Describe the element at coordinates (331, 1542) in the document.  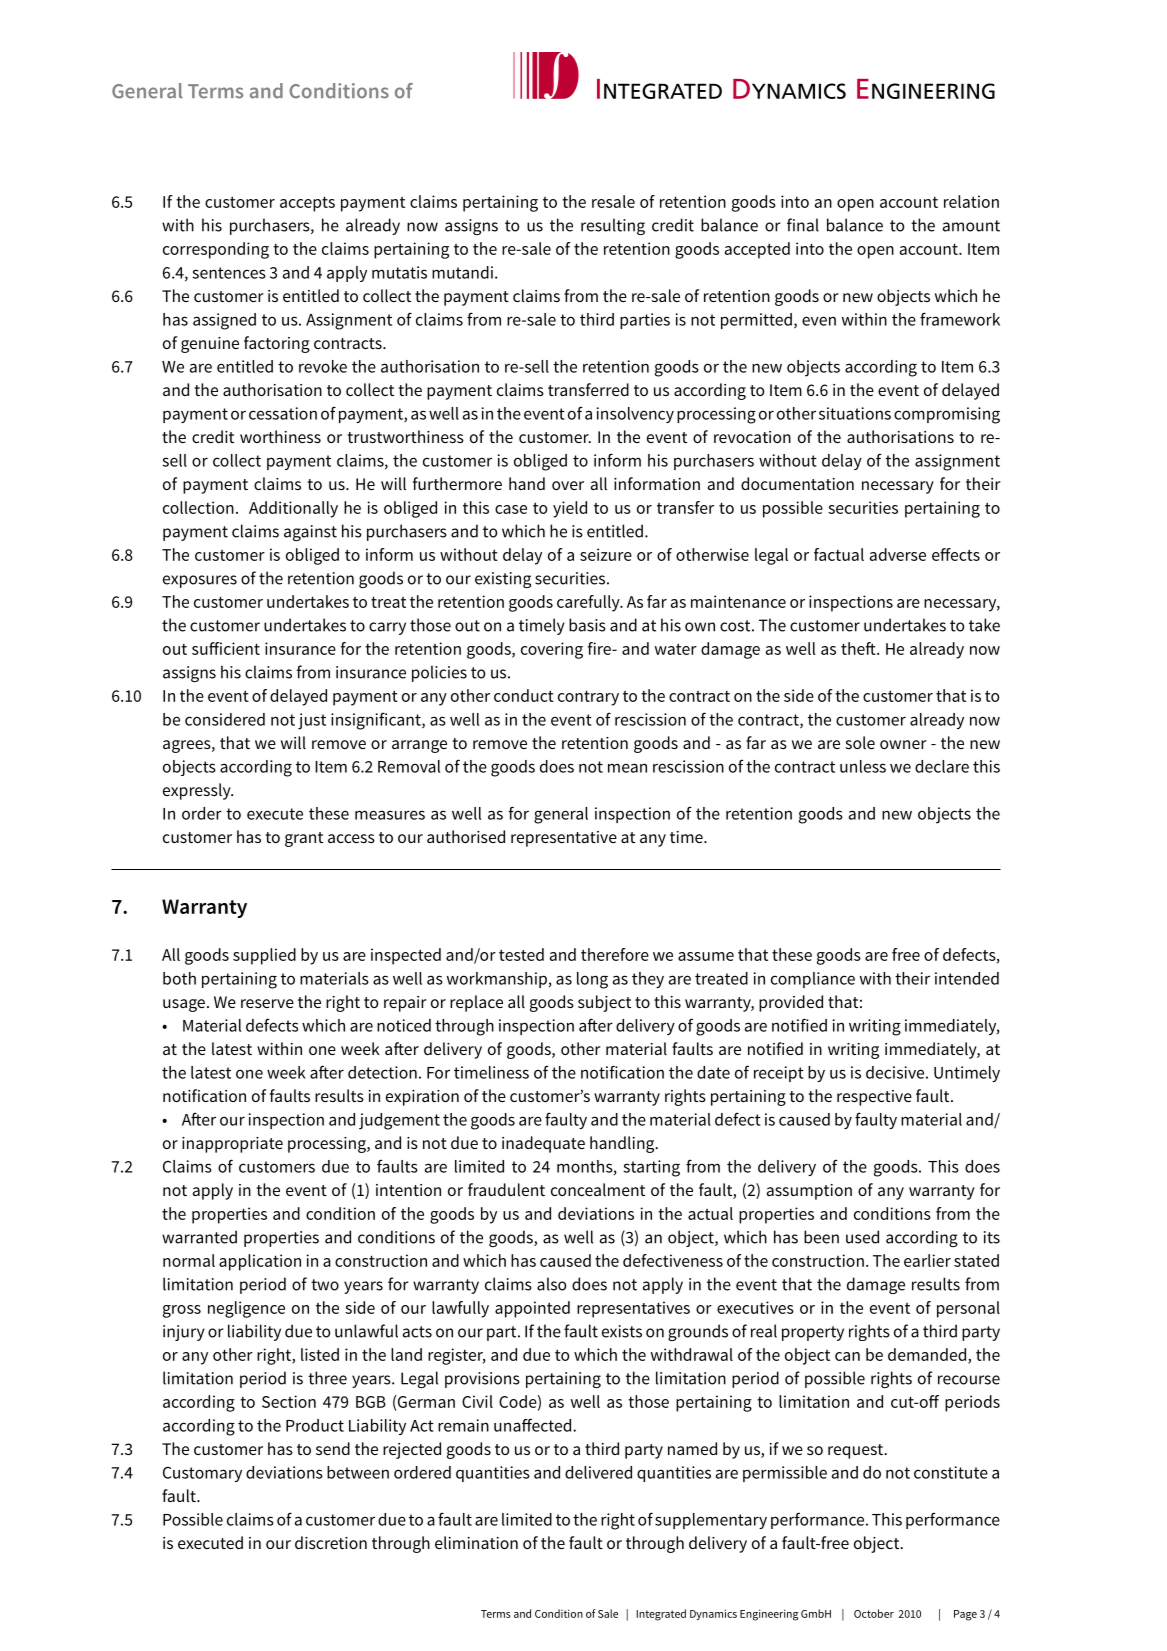
I see `discretion` at that location.
